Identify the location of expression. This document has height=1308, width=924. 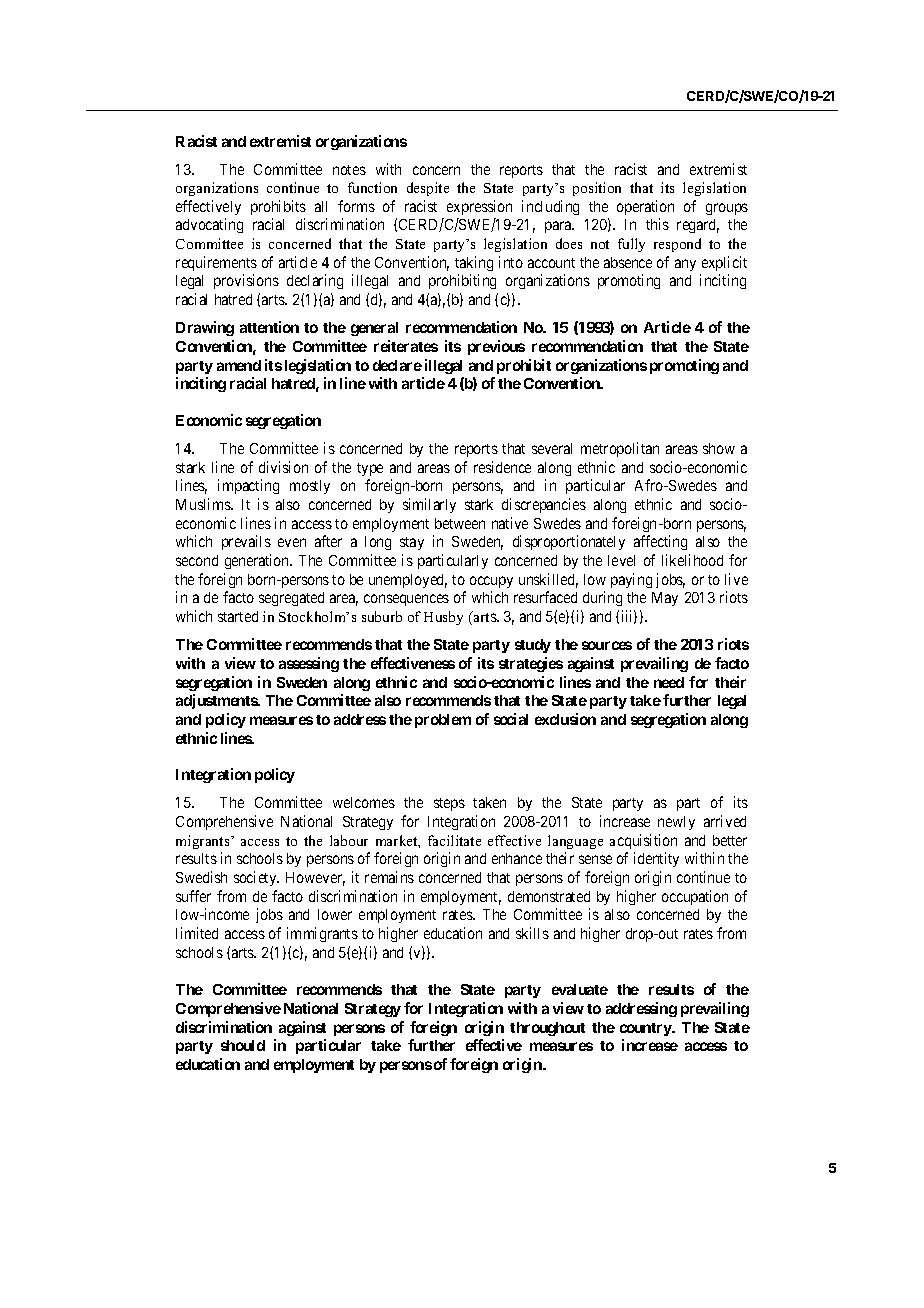
(479, 207).
